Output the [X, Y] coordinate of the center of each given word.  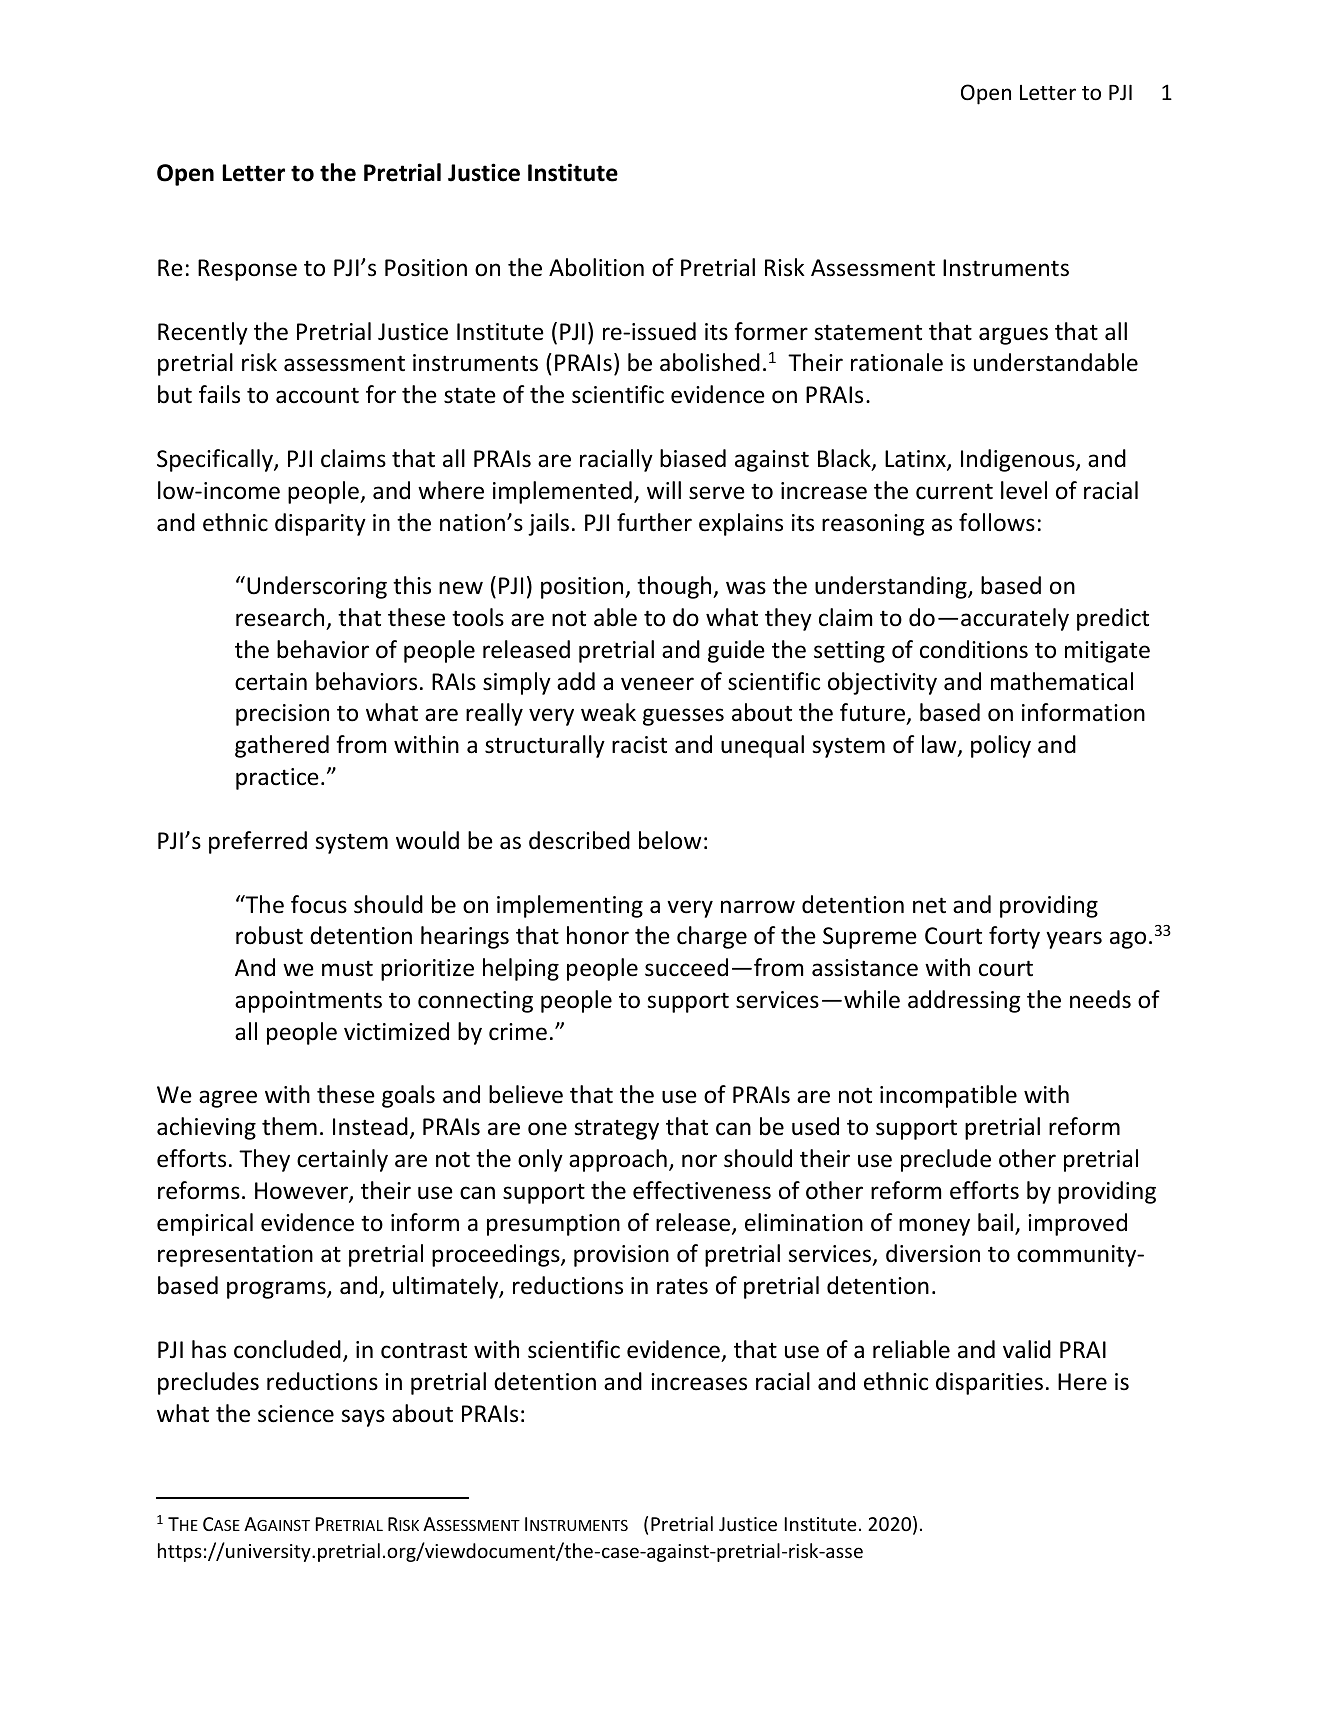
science [296, 1414]
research [280, 617]
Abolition [596, 267]
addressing [964, 1001]
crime [518, 1032]
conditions [974, 649]
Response [247, 270]
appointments [308, 1002]
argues [1013, 336]
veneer [657, 684]
